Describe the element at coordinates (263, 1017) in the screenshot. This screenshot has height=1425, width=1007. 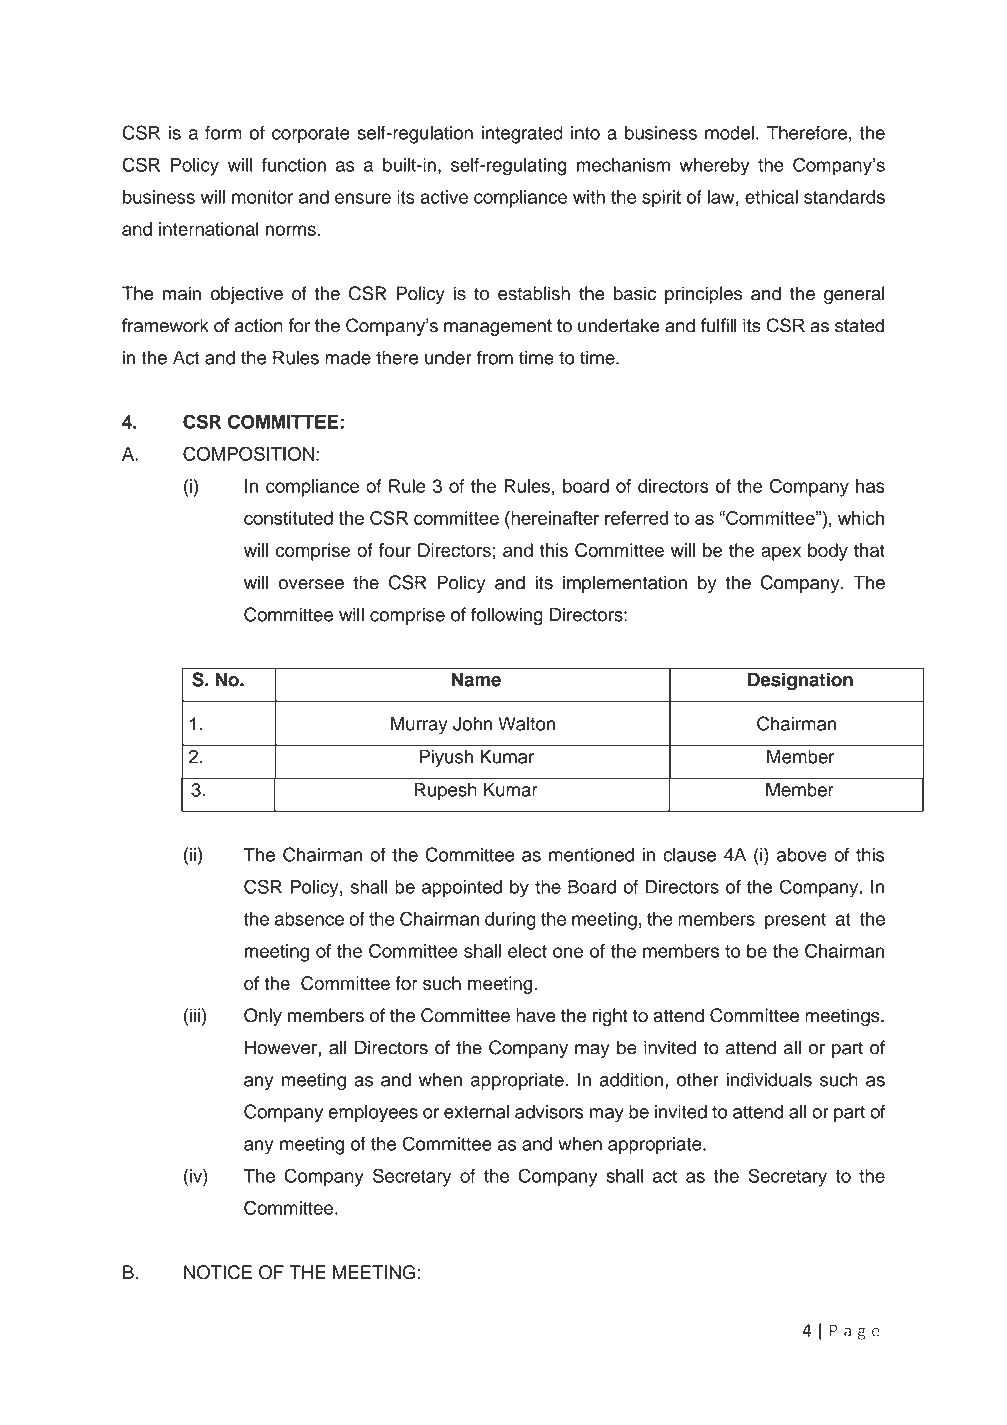
I see `Only` at that location.
